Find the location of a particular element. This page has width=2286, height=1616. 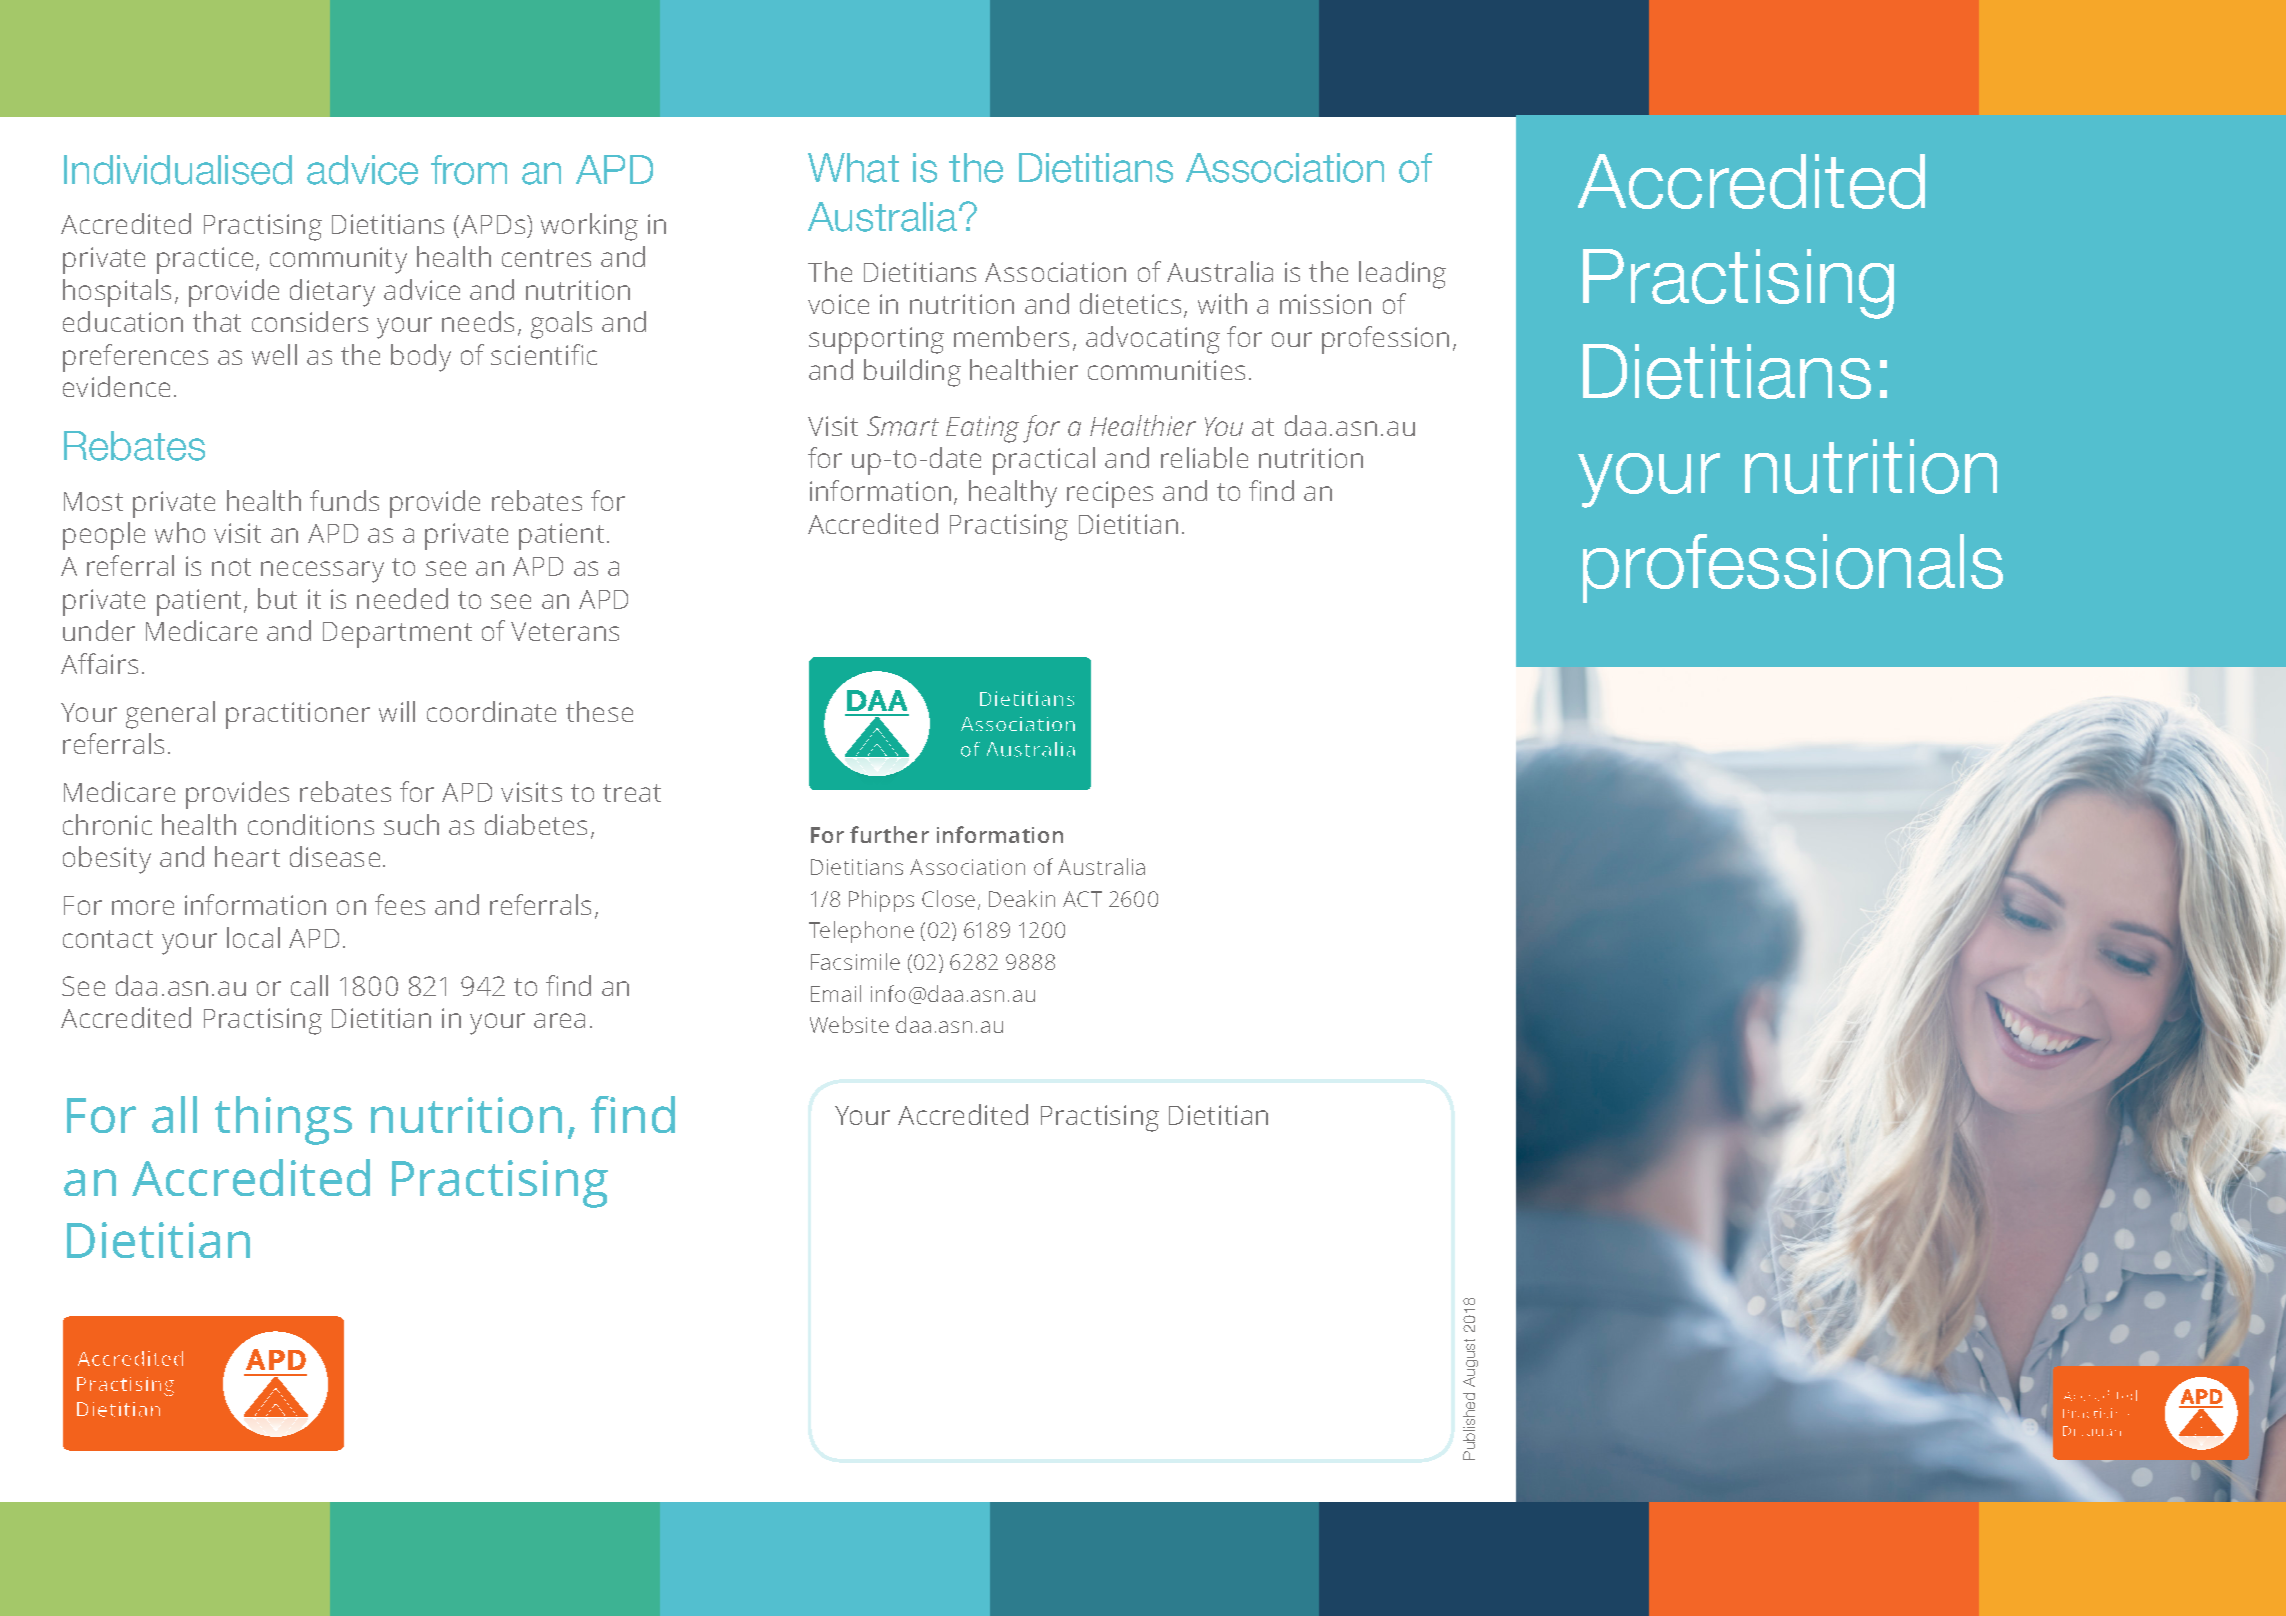

Deakin is located at coordinates (1022, 898).
